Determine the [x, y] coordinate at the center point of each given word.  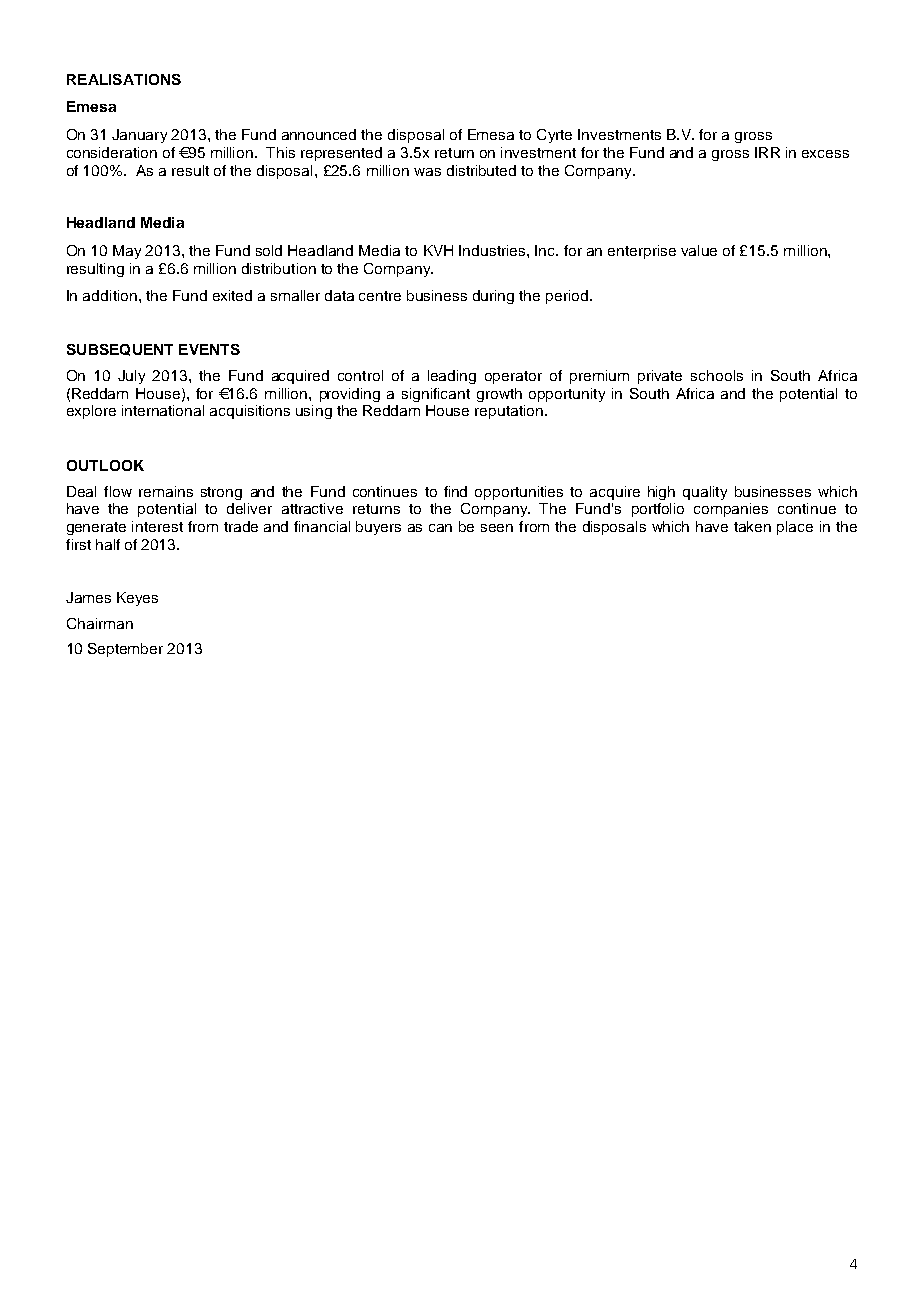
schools [717, 375]
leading [452, 377]
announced [319, 134]
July [131, 377]
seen [497, 528]
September [125, 650]
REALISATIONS [124, 79]
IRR [767, 152]
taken [752, 526]
